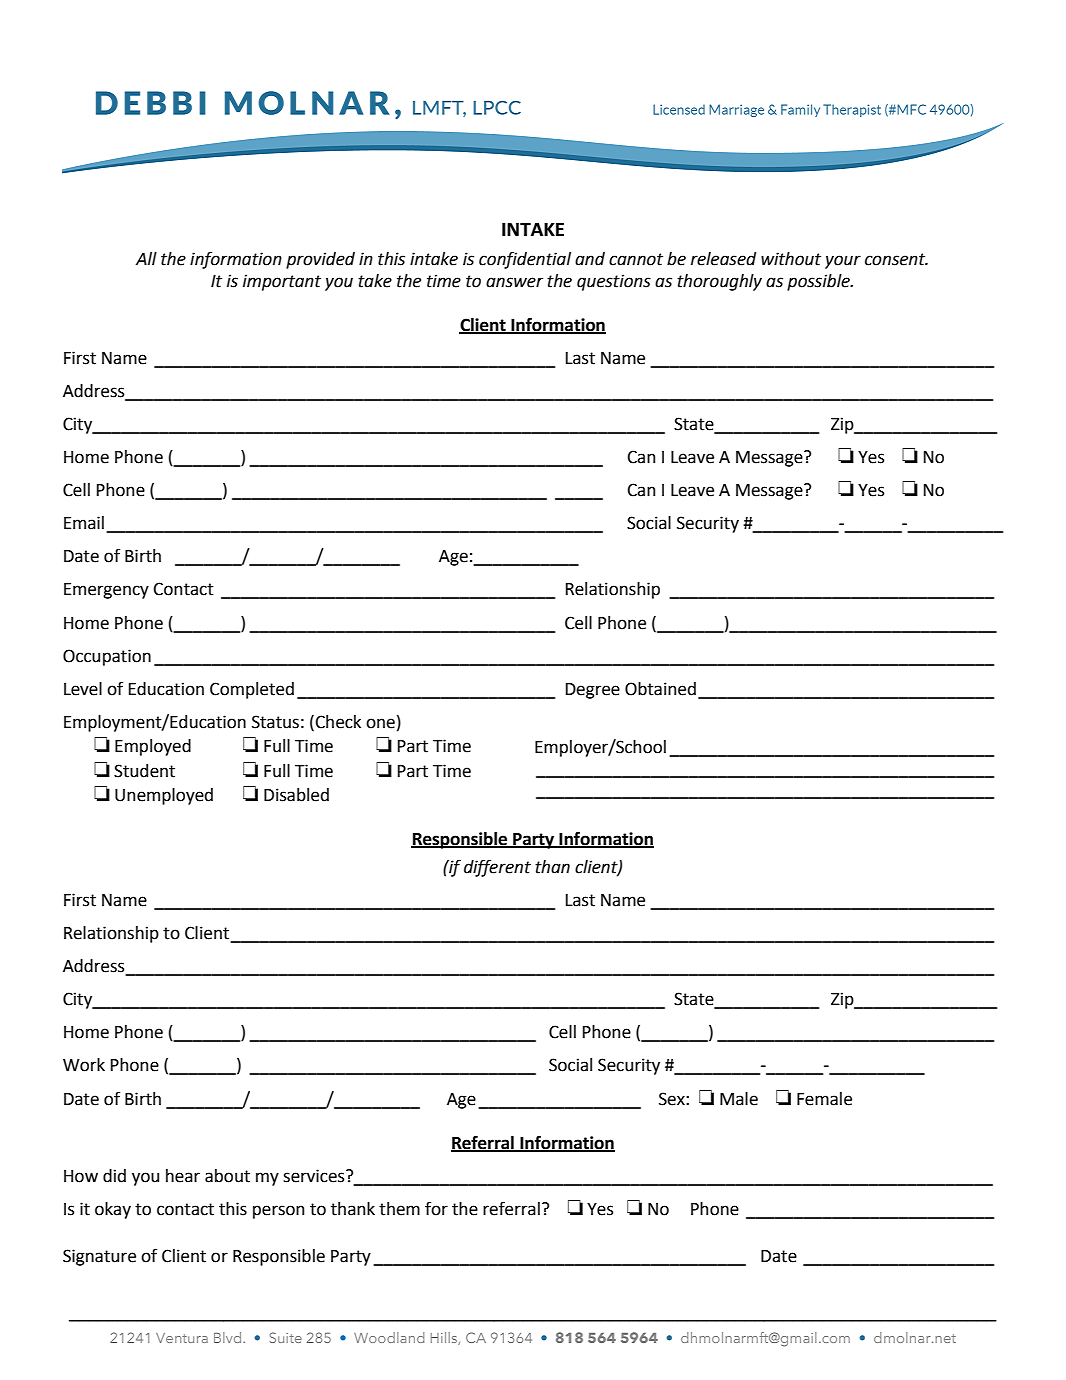  Describe the element at coordinates (182, 1338) in the screenshot. I see `Ventura` at that location.
